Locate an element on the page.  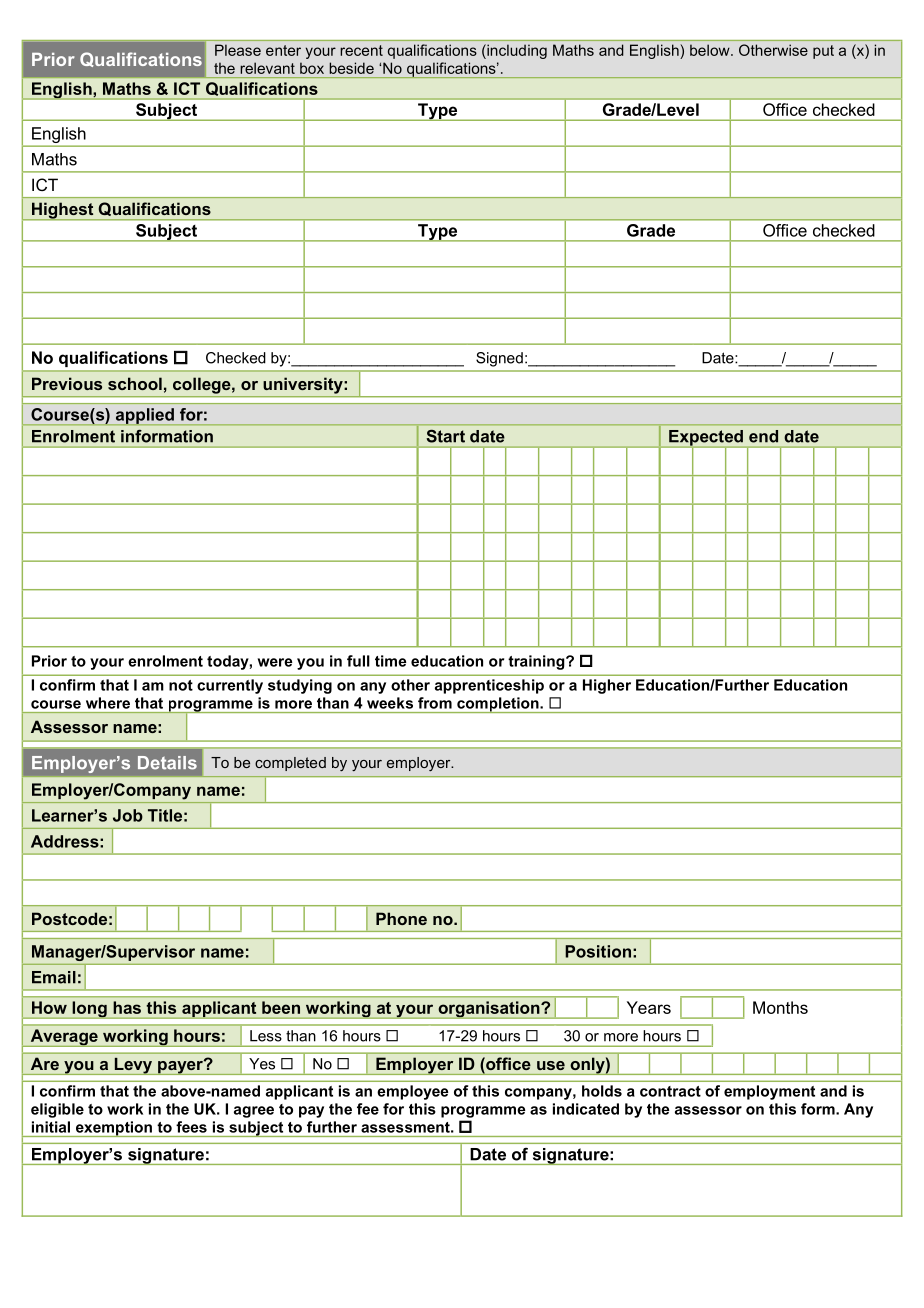
not is located at coordinates (181, 685).
